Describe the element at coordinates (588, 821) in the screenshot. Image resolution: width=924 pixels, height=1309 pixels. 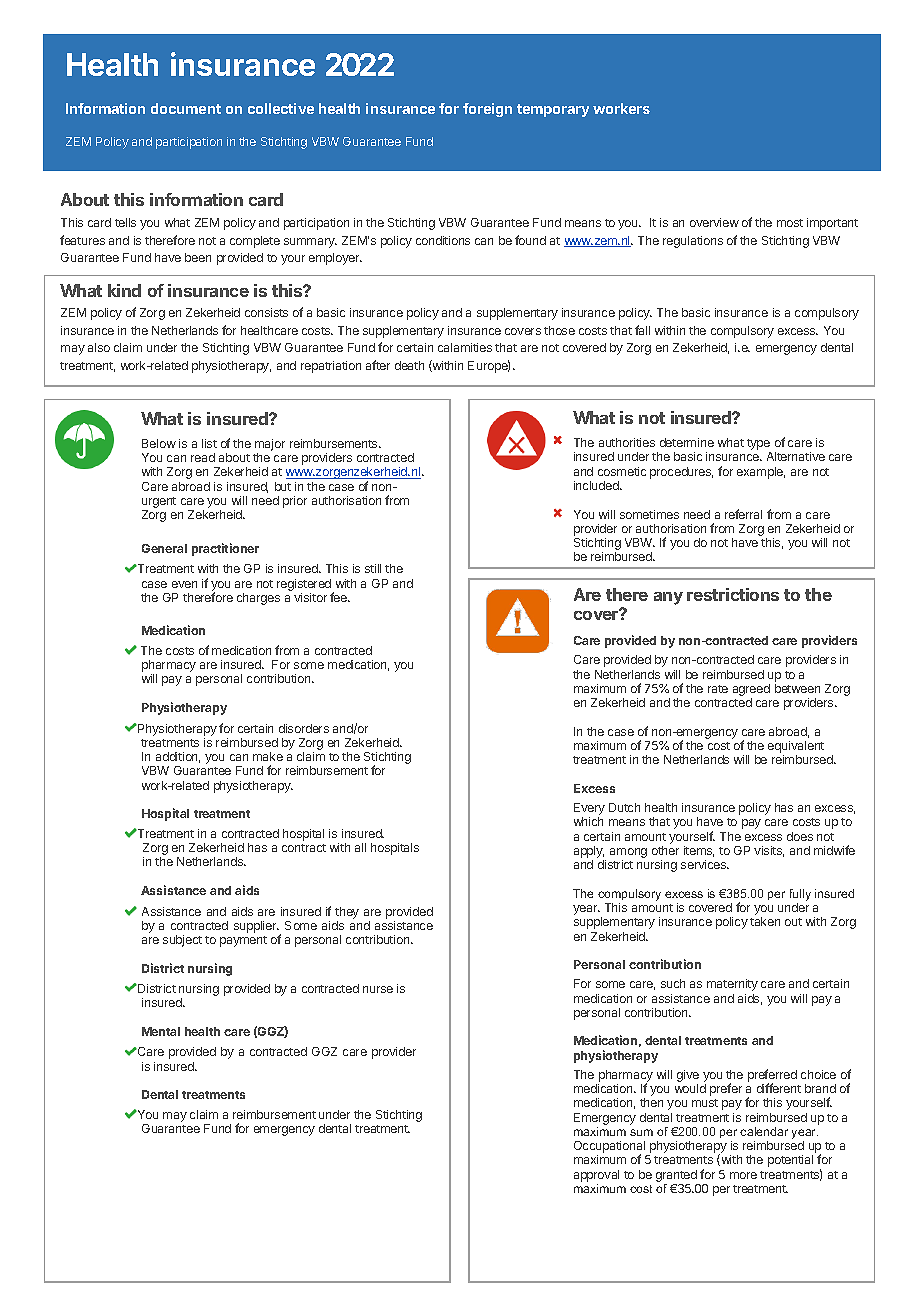
I see `which` at that location.
